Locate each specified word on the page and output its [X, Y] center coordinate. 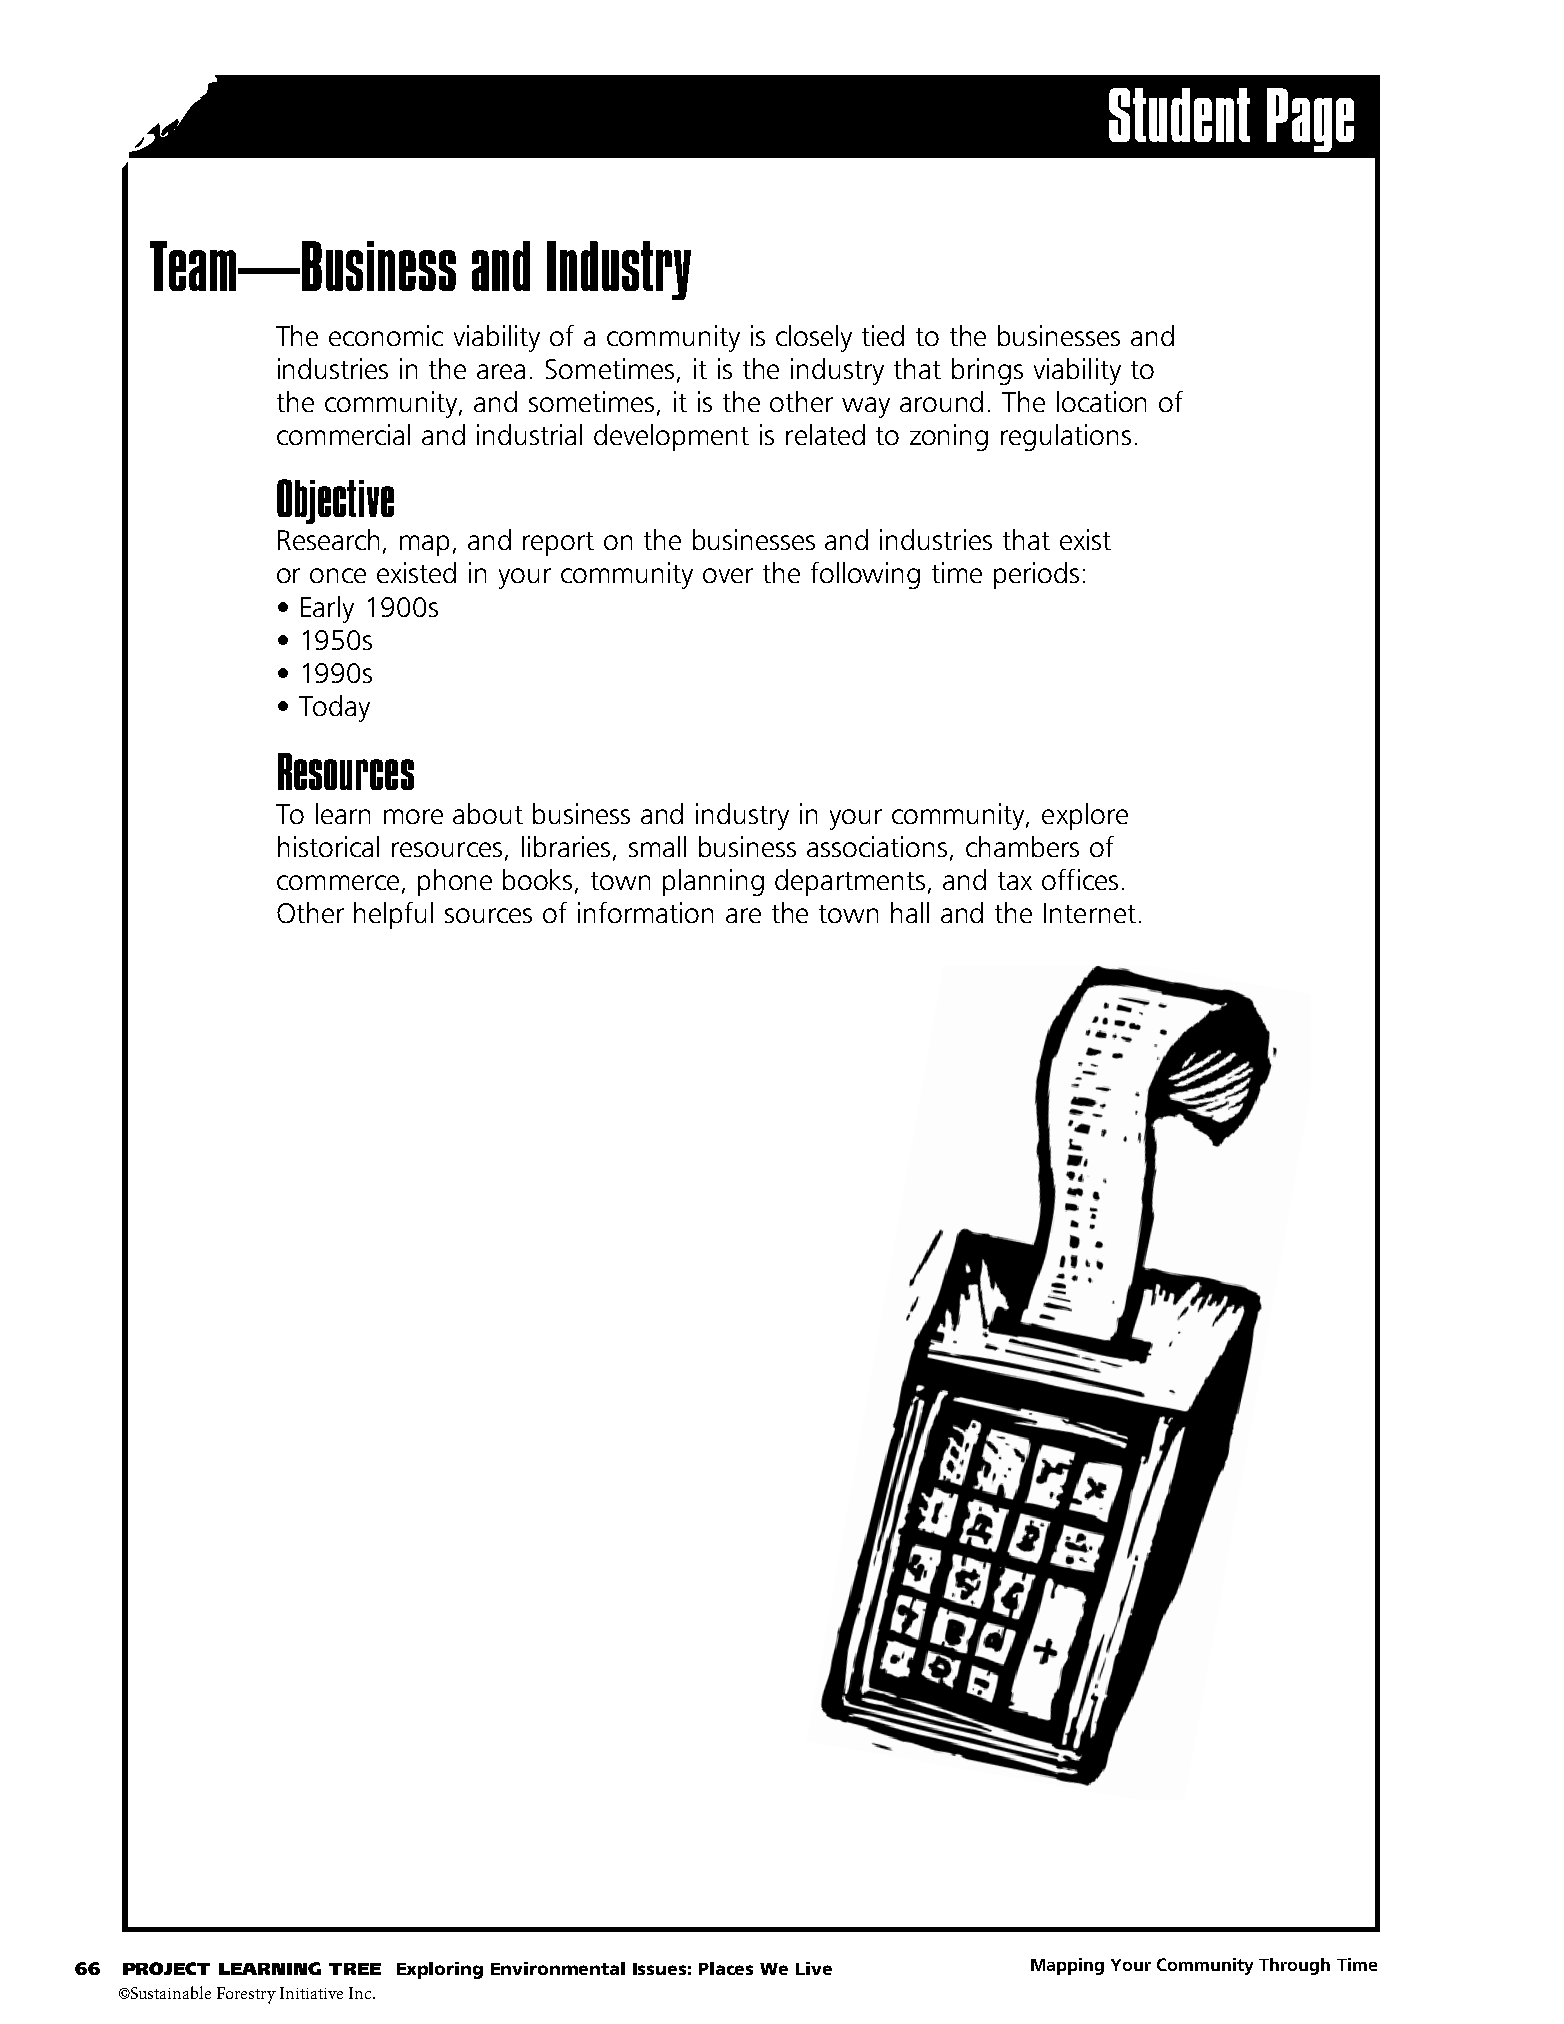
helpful [393, 915]
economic [386, 335]
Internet [1090, 913]
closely [814, 338]
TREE [355, 1969]
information [645, 912]
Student [1179, 115]
